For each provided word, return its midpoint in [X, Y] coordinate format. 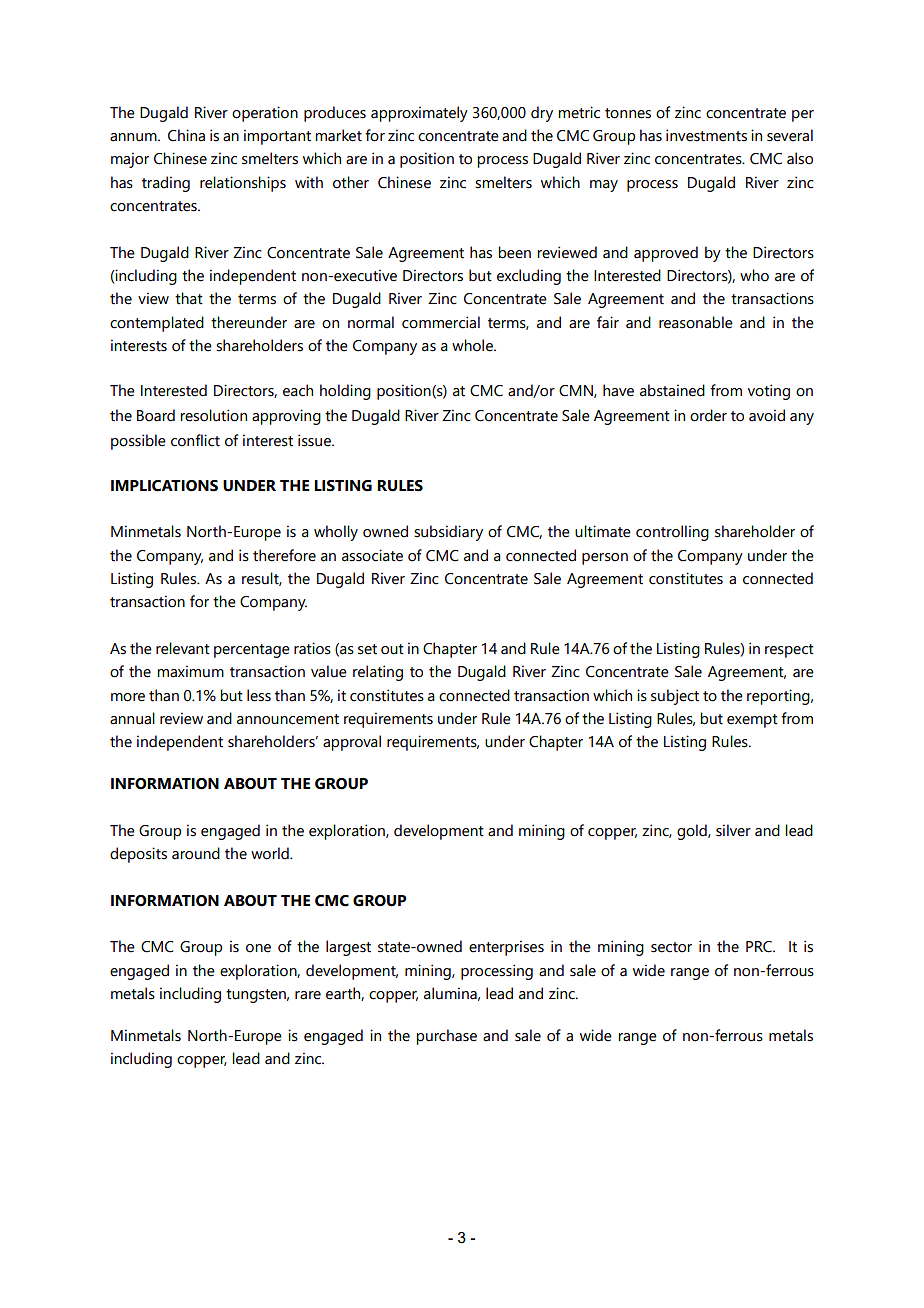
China [186, 135]
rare [308, 995]
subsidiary [448, 533]
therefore [284, 555]
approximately [419, 114]
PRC [760, 947]
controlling [672, 533]
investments [706, 135]
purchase [446, 1037]
